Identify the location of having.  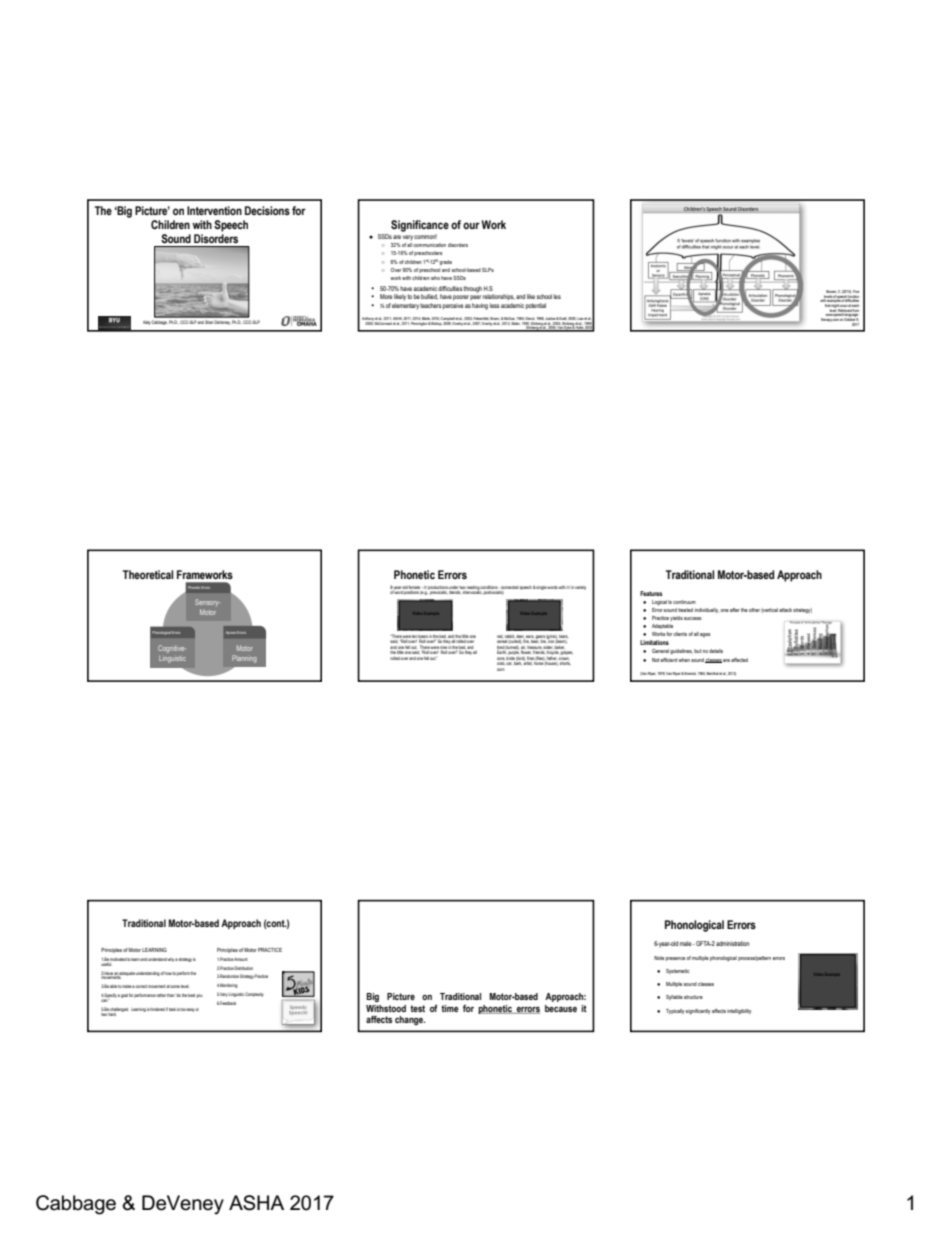
(480, 306).
